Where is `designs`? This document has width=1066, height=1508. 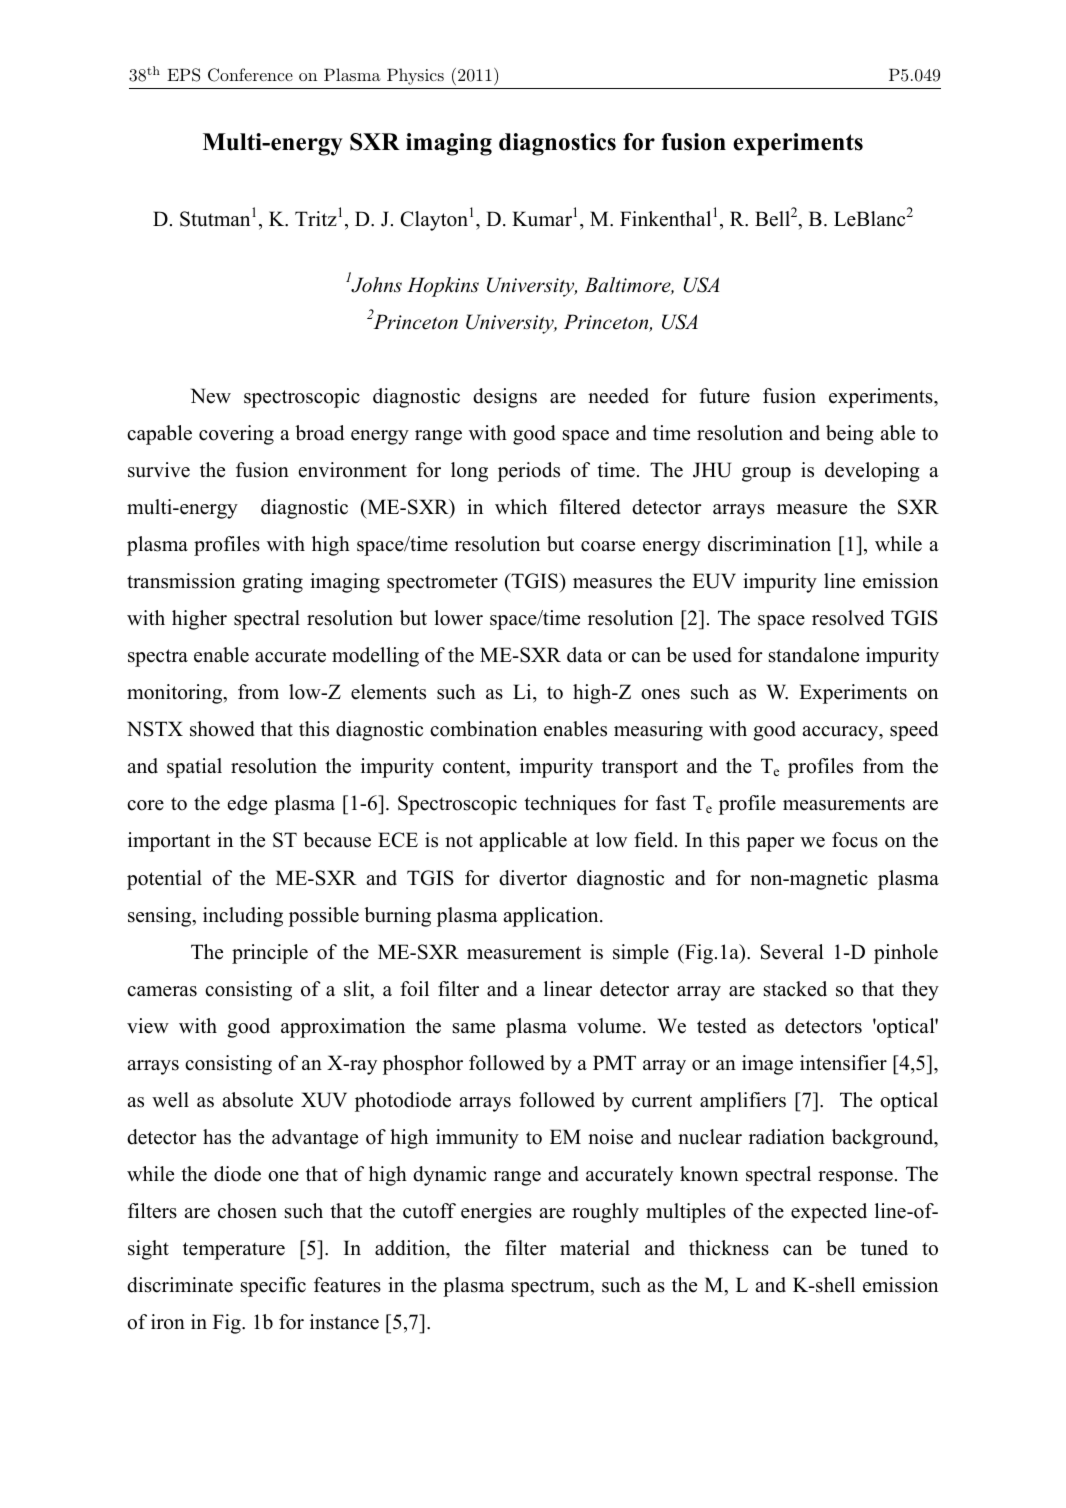 designs is located at coordinates (505, 398).
